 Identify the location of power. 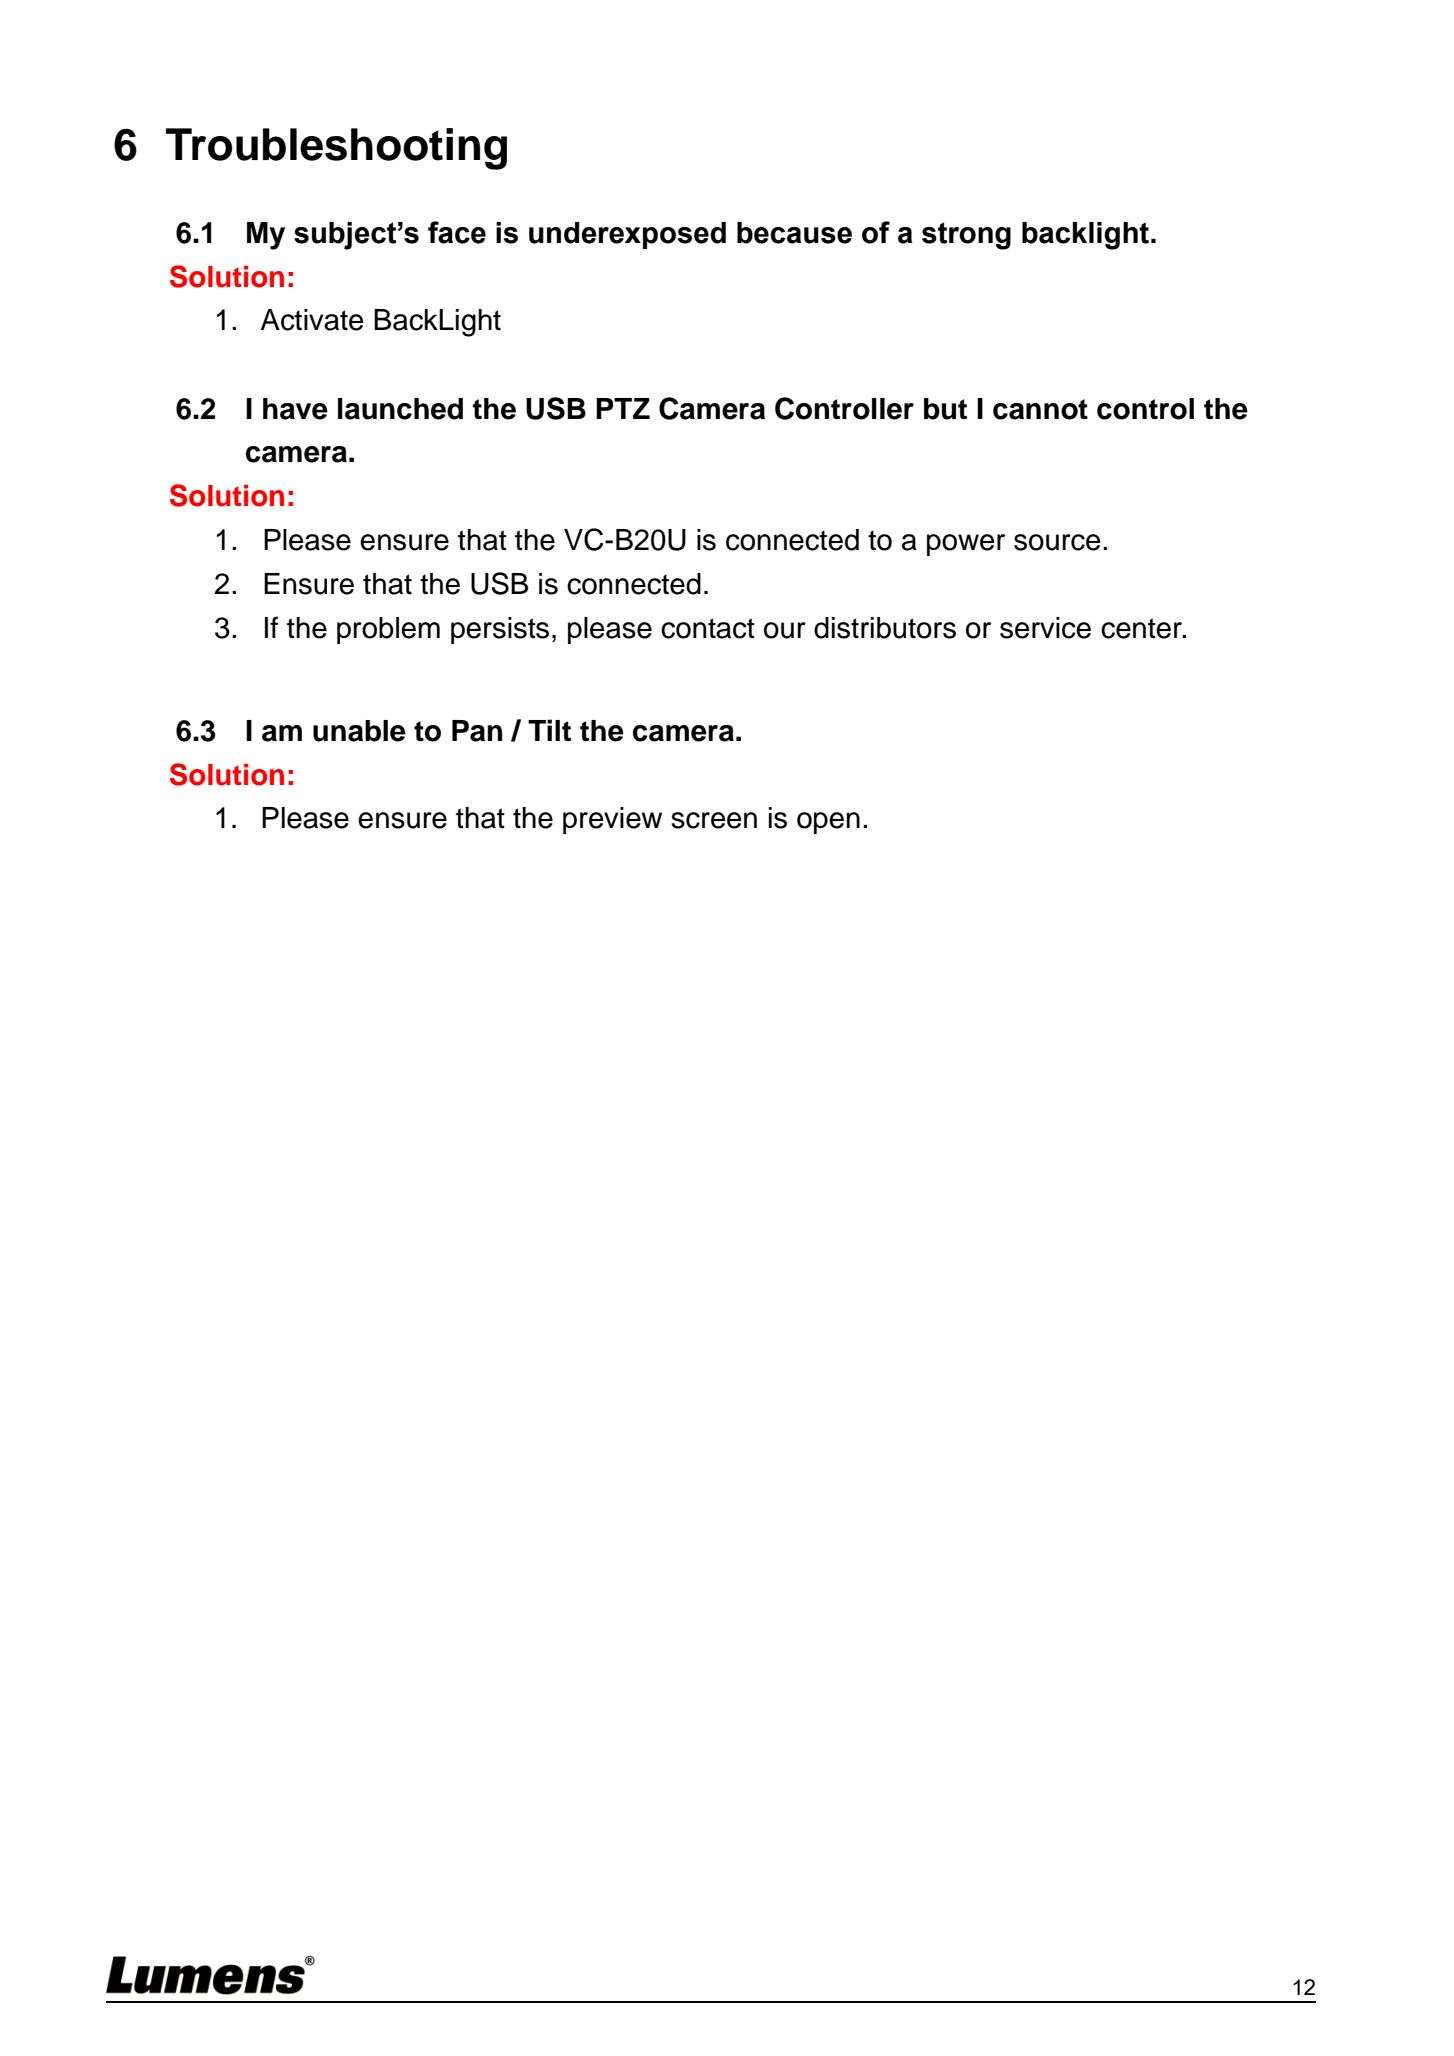
(966, 545).
